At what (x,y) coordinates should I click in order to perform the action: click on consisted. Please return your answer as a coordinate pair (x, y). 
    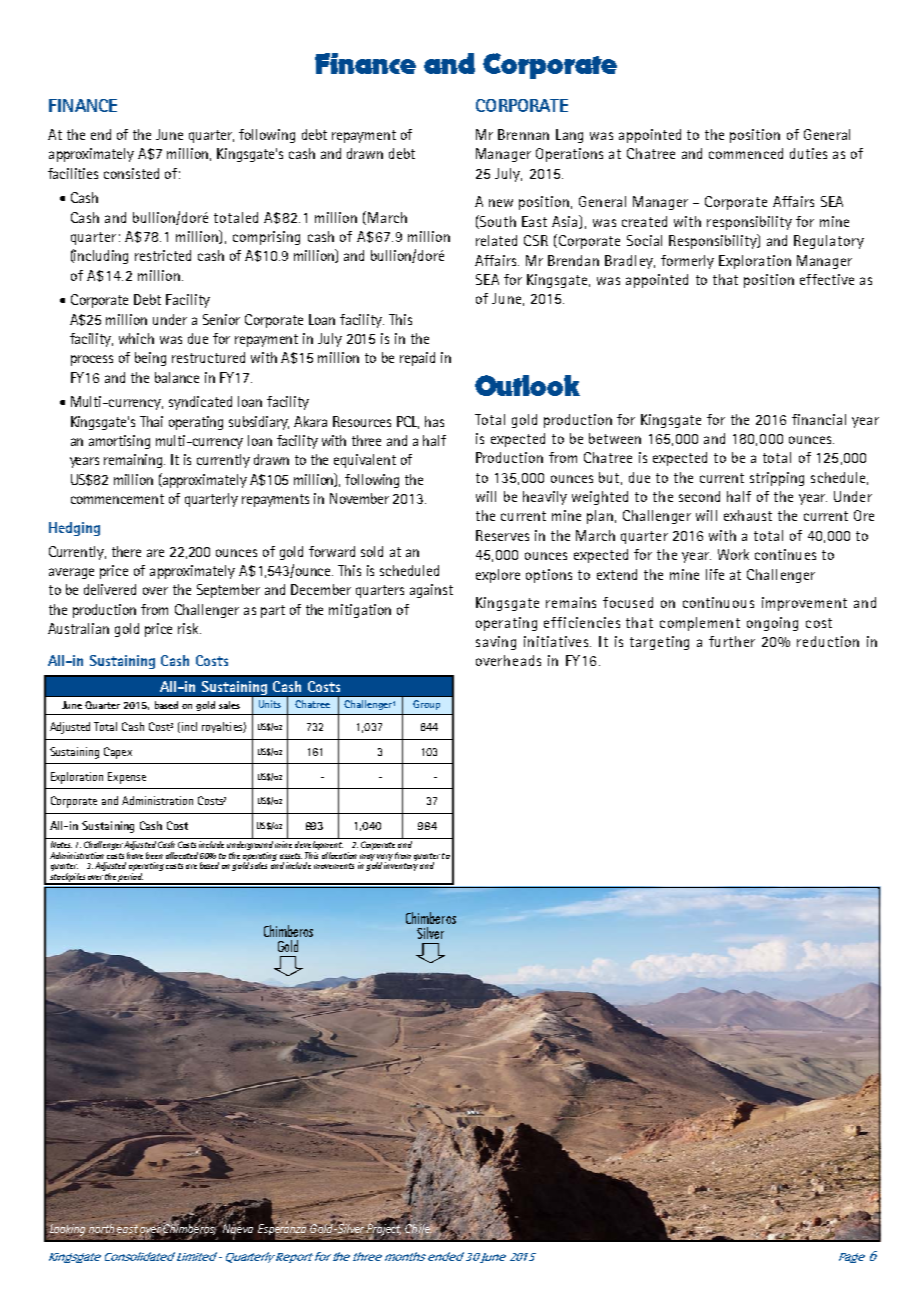
    Looking at the image, I should click on (131, 173).
